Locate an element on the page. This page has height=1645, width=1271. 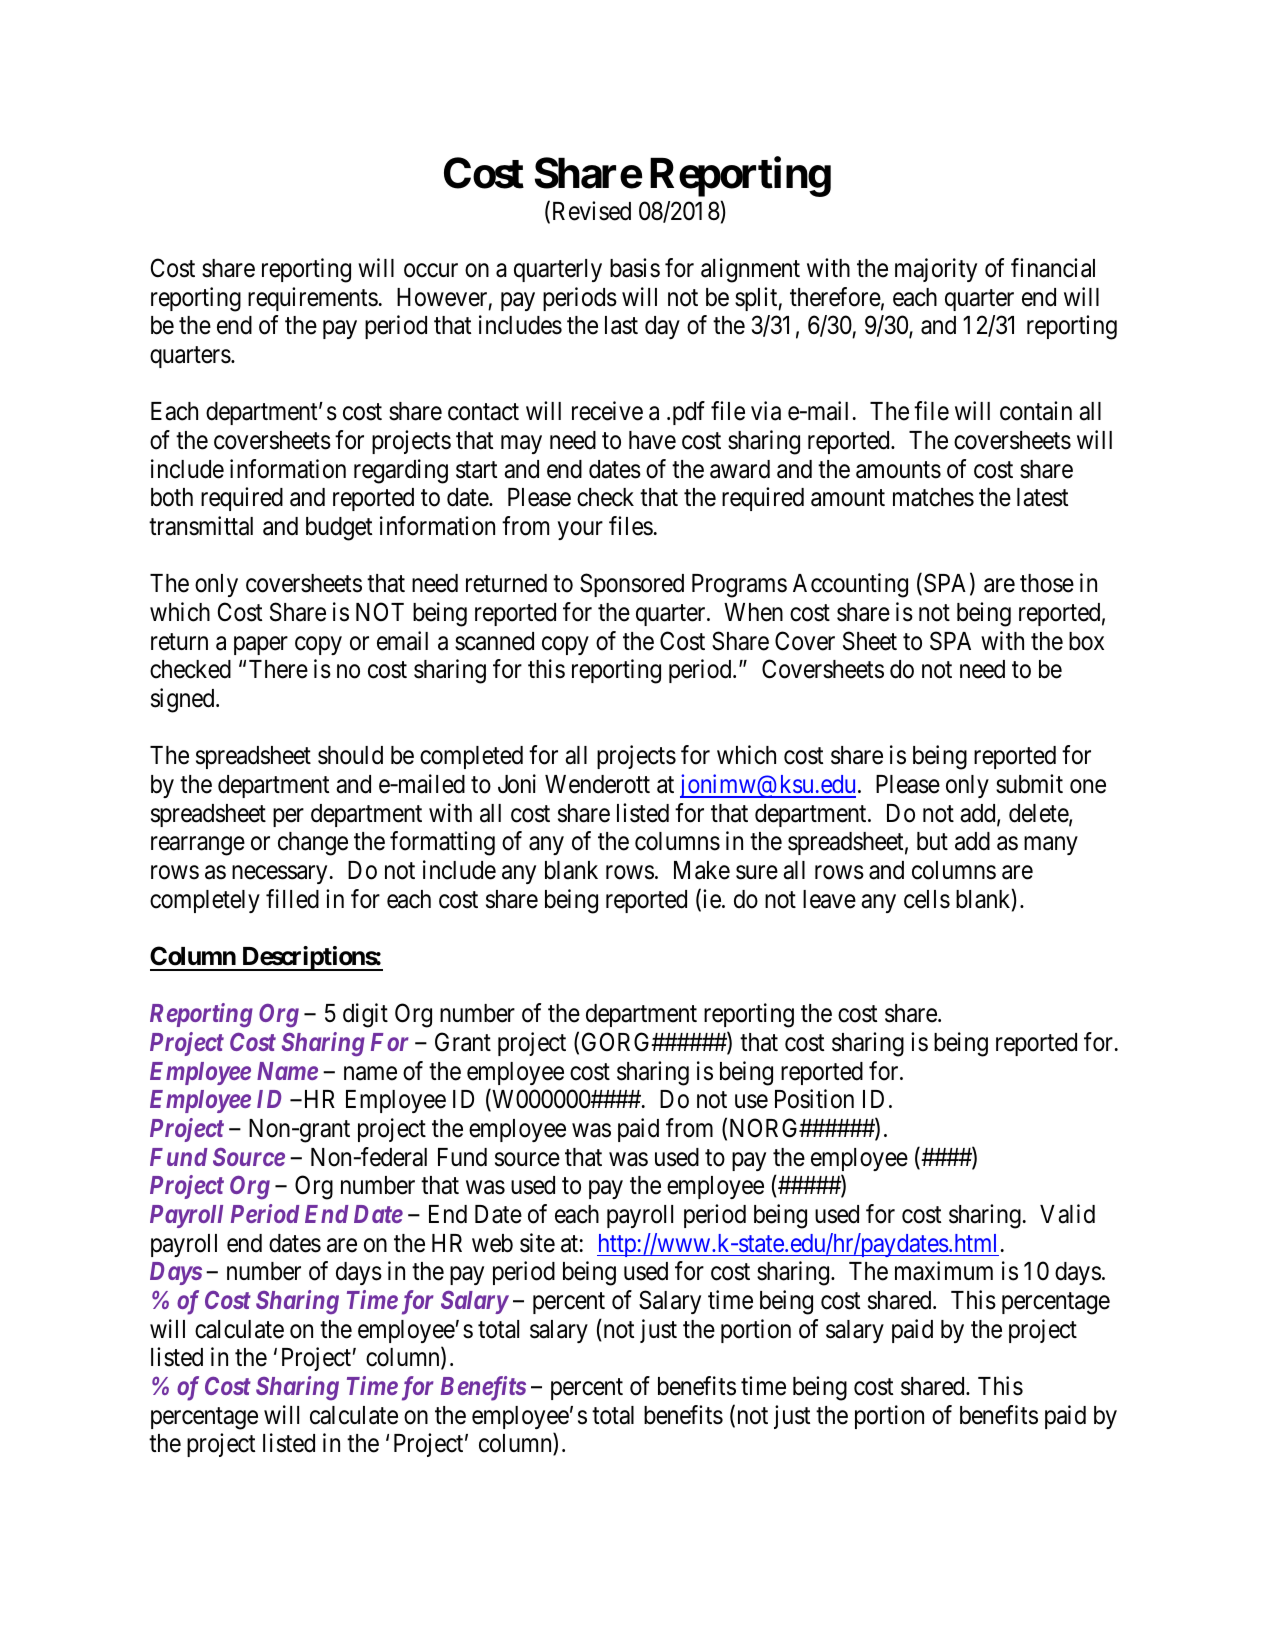
web is located at coordinates (492, 1243).
